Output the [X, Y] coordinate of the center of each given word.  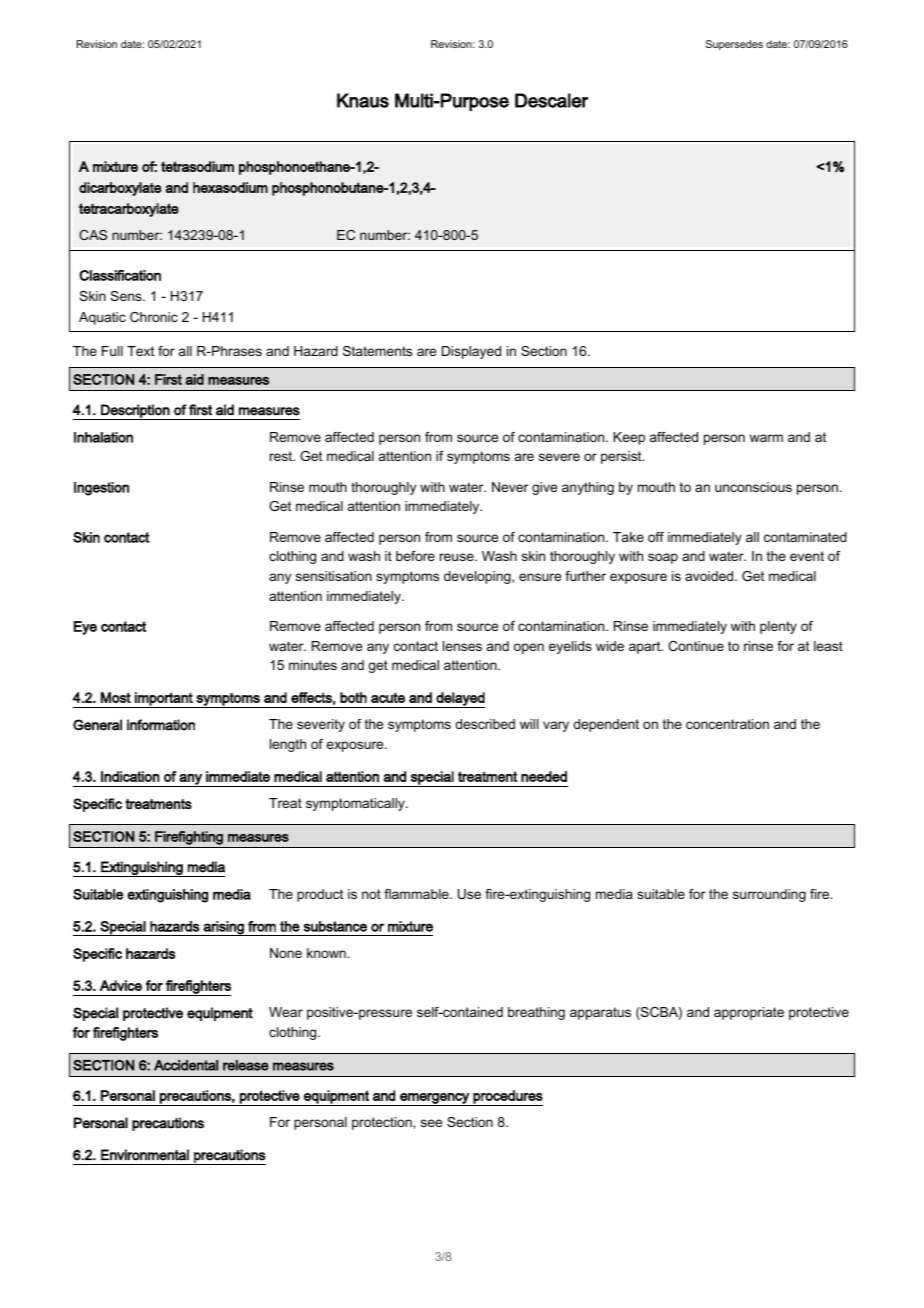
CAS [93, 235]
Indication [130, 776]
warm [766, 438]
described [485, 724]
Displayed [471, 352]
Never [510, 487]
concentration [727, 724]
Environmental [145, 1155]
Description [135, 412]
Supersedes [734, 45]
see [431, 1123]
